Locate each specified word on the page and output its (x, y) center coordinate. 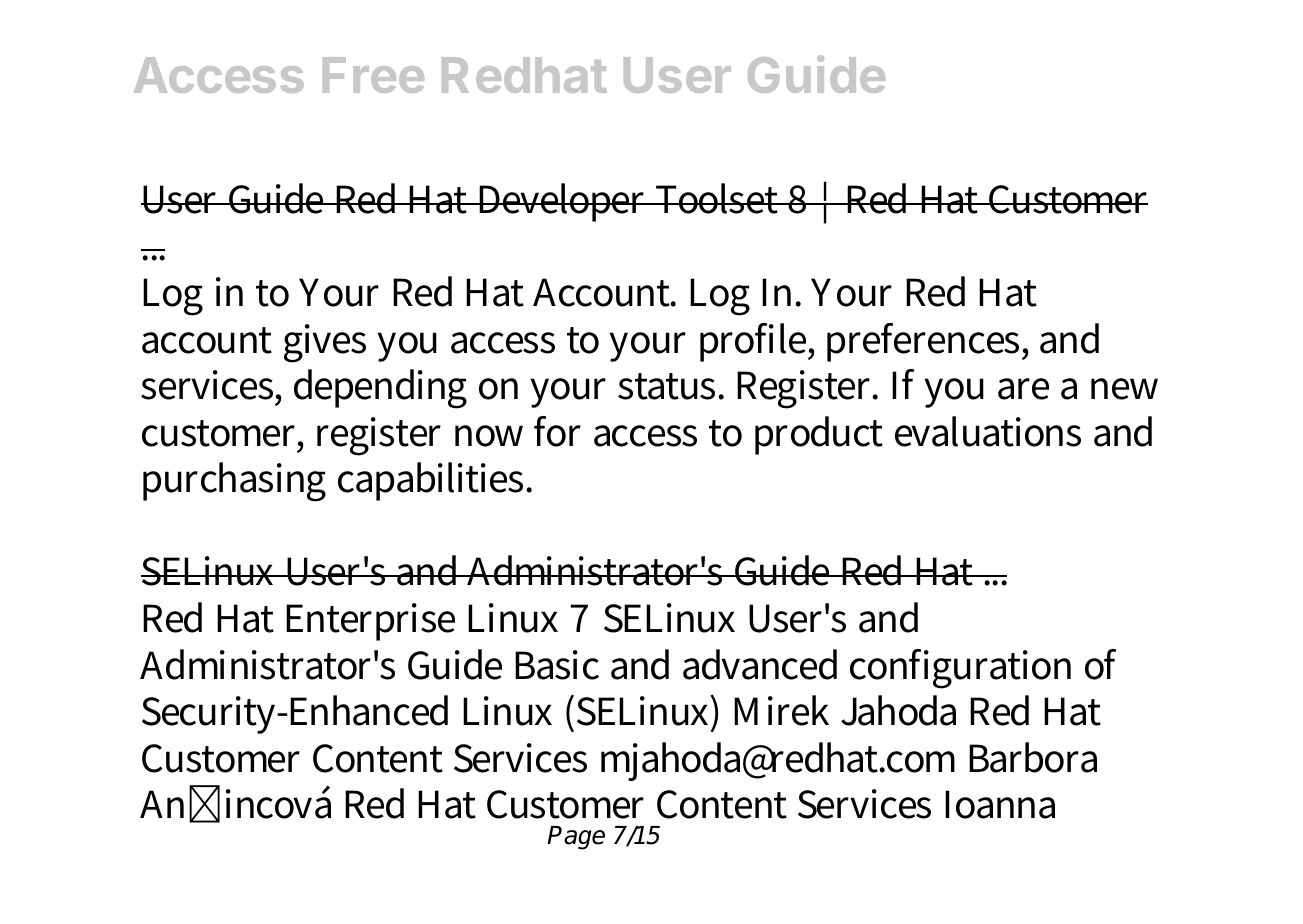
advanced (760, 664)
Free (373, 75)
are (1023, 389)
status (669, 386)
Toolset (717, 198)
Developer (563, 202)
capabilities (432, 481)
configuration (960, 669)
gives (325, 343)
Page (576, 838)
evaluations (988, 431)
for (557, 431)
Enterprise (370, 622)
